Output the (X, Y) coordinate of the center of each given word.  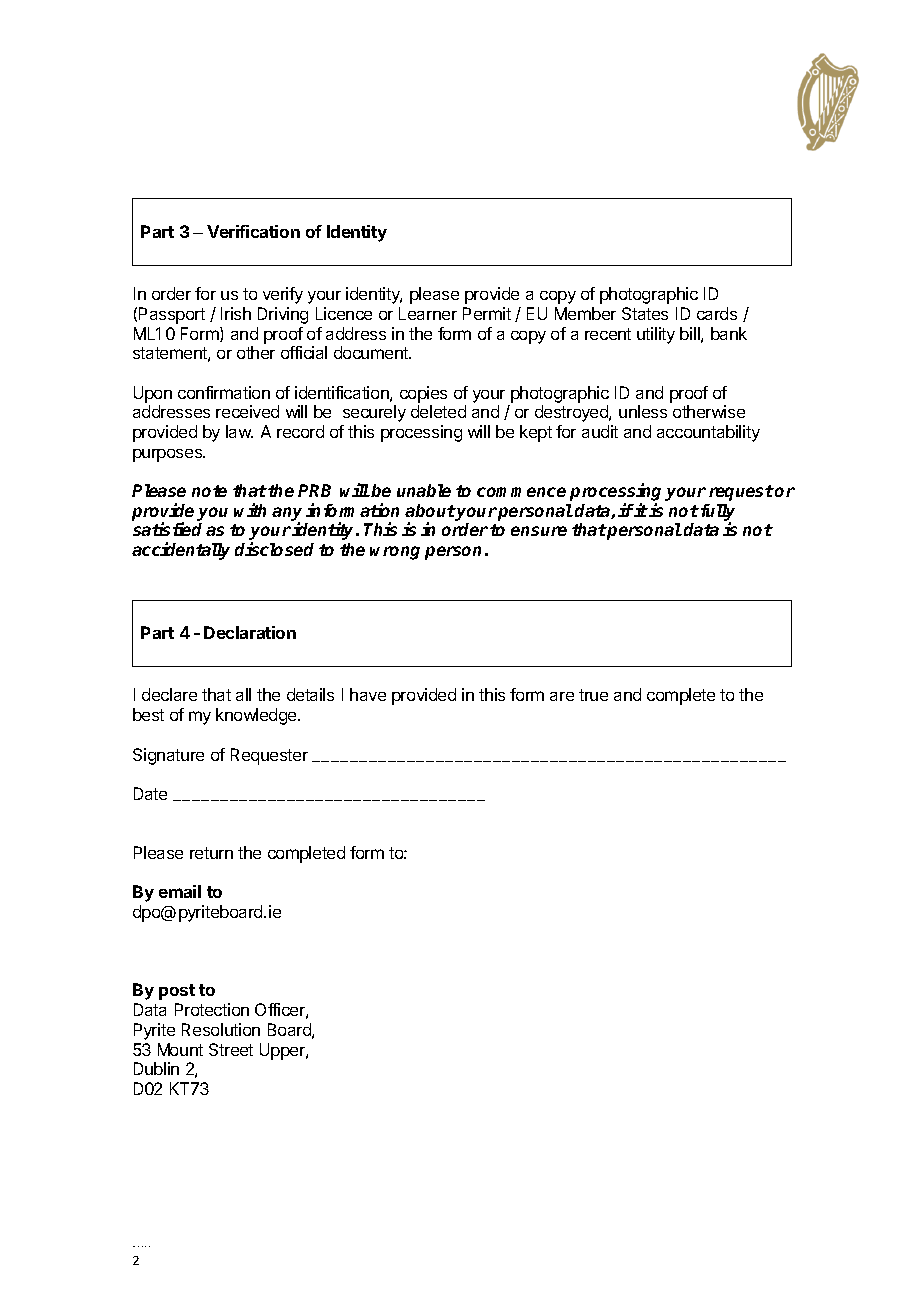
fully (718, 513)
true (593, 695)
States (645, 313)
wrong (395, 553)
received (247, 411)
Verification (253, 231)
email (180, 891)
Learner (428, 313)
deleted (438, 411)
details (310, 694)
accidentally (181, 551)
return (211, 853)
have (368, 694)
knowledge (257, 716)
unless (643, 411)
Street (231, 1049)
